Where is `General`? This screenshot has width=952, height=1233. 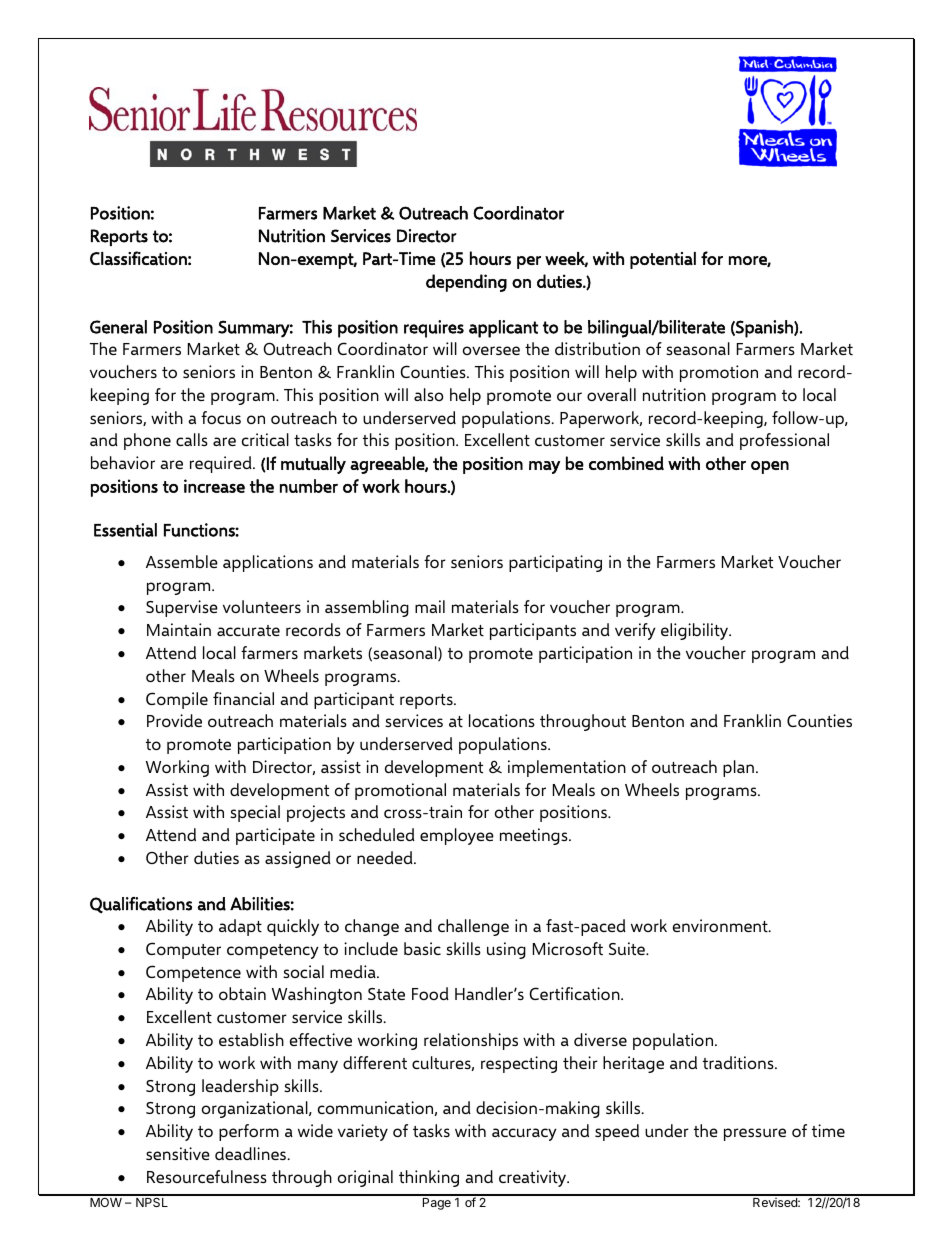 General is located at coordinates (118, 327).
